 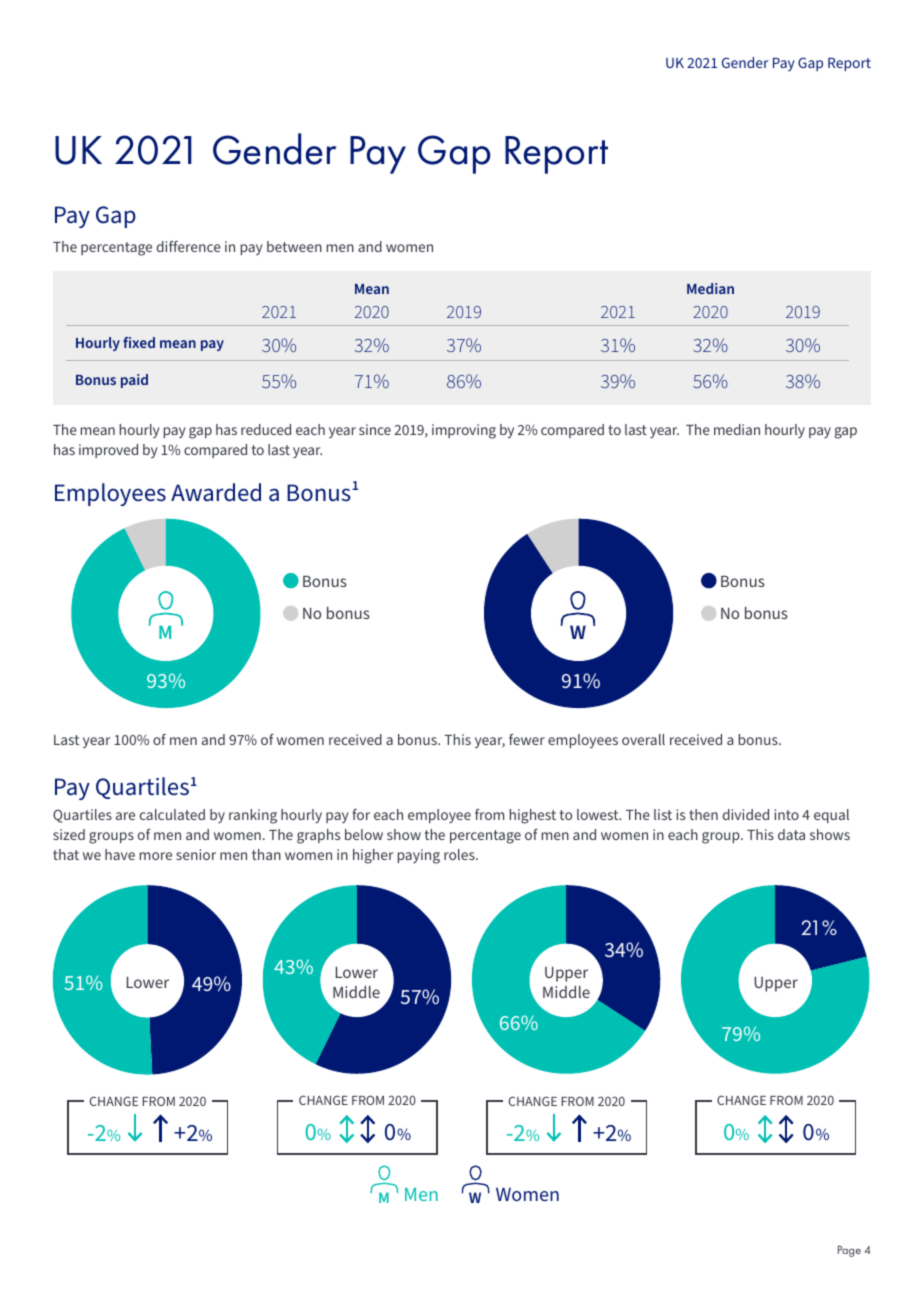 What do you see at coordinates (464, 431) in the screenshot?
I see `improving` at bounding box center [464, 431].
